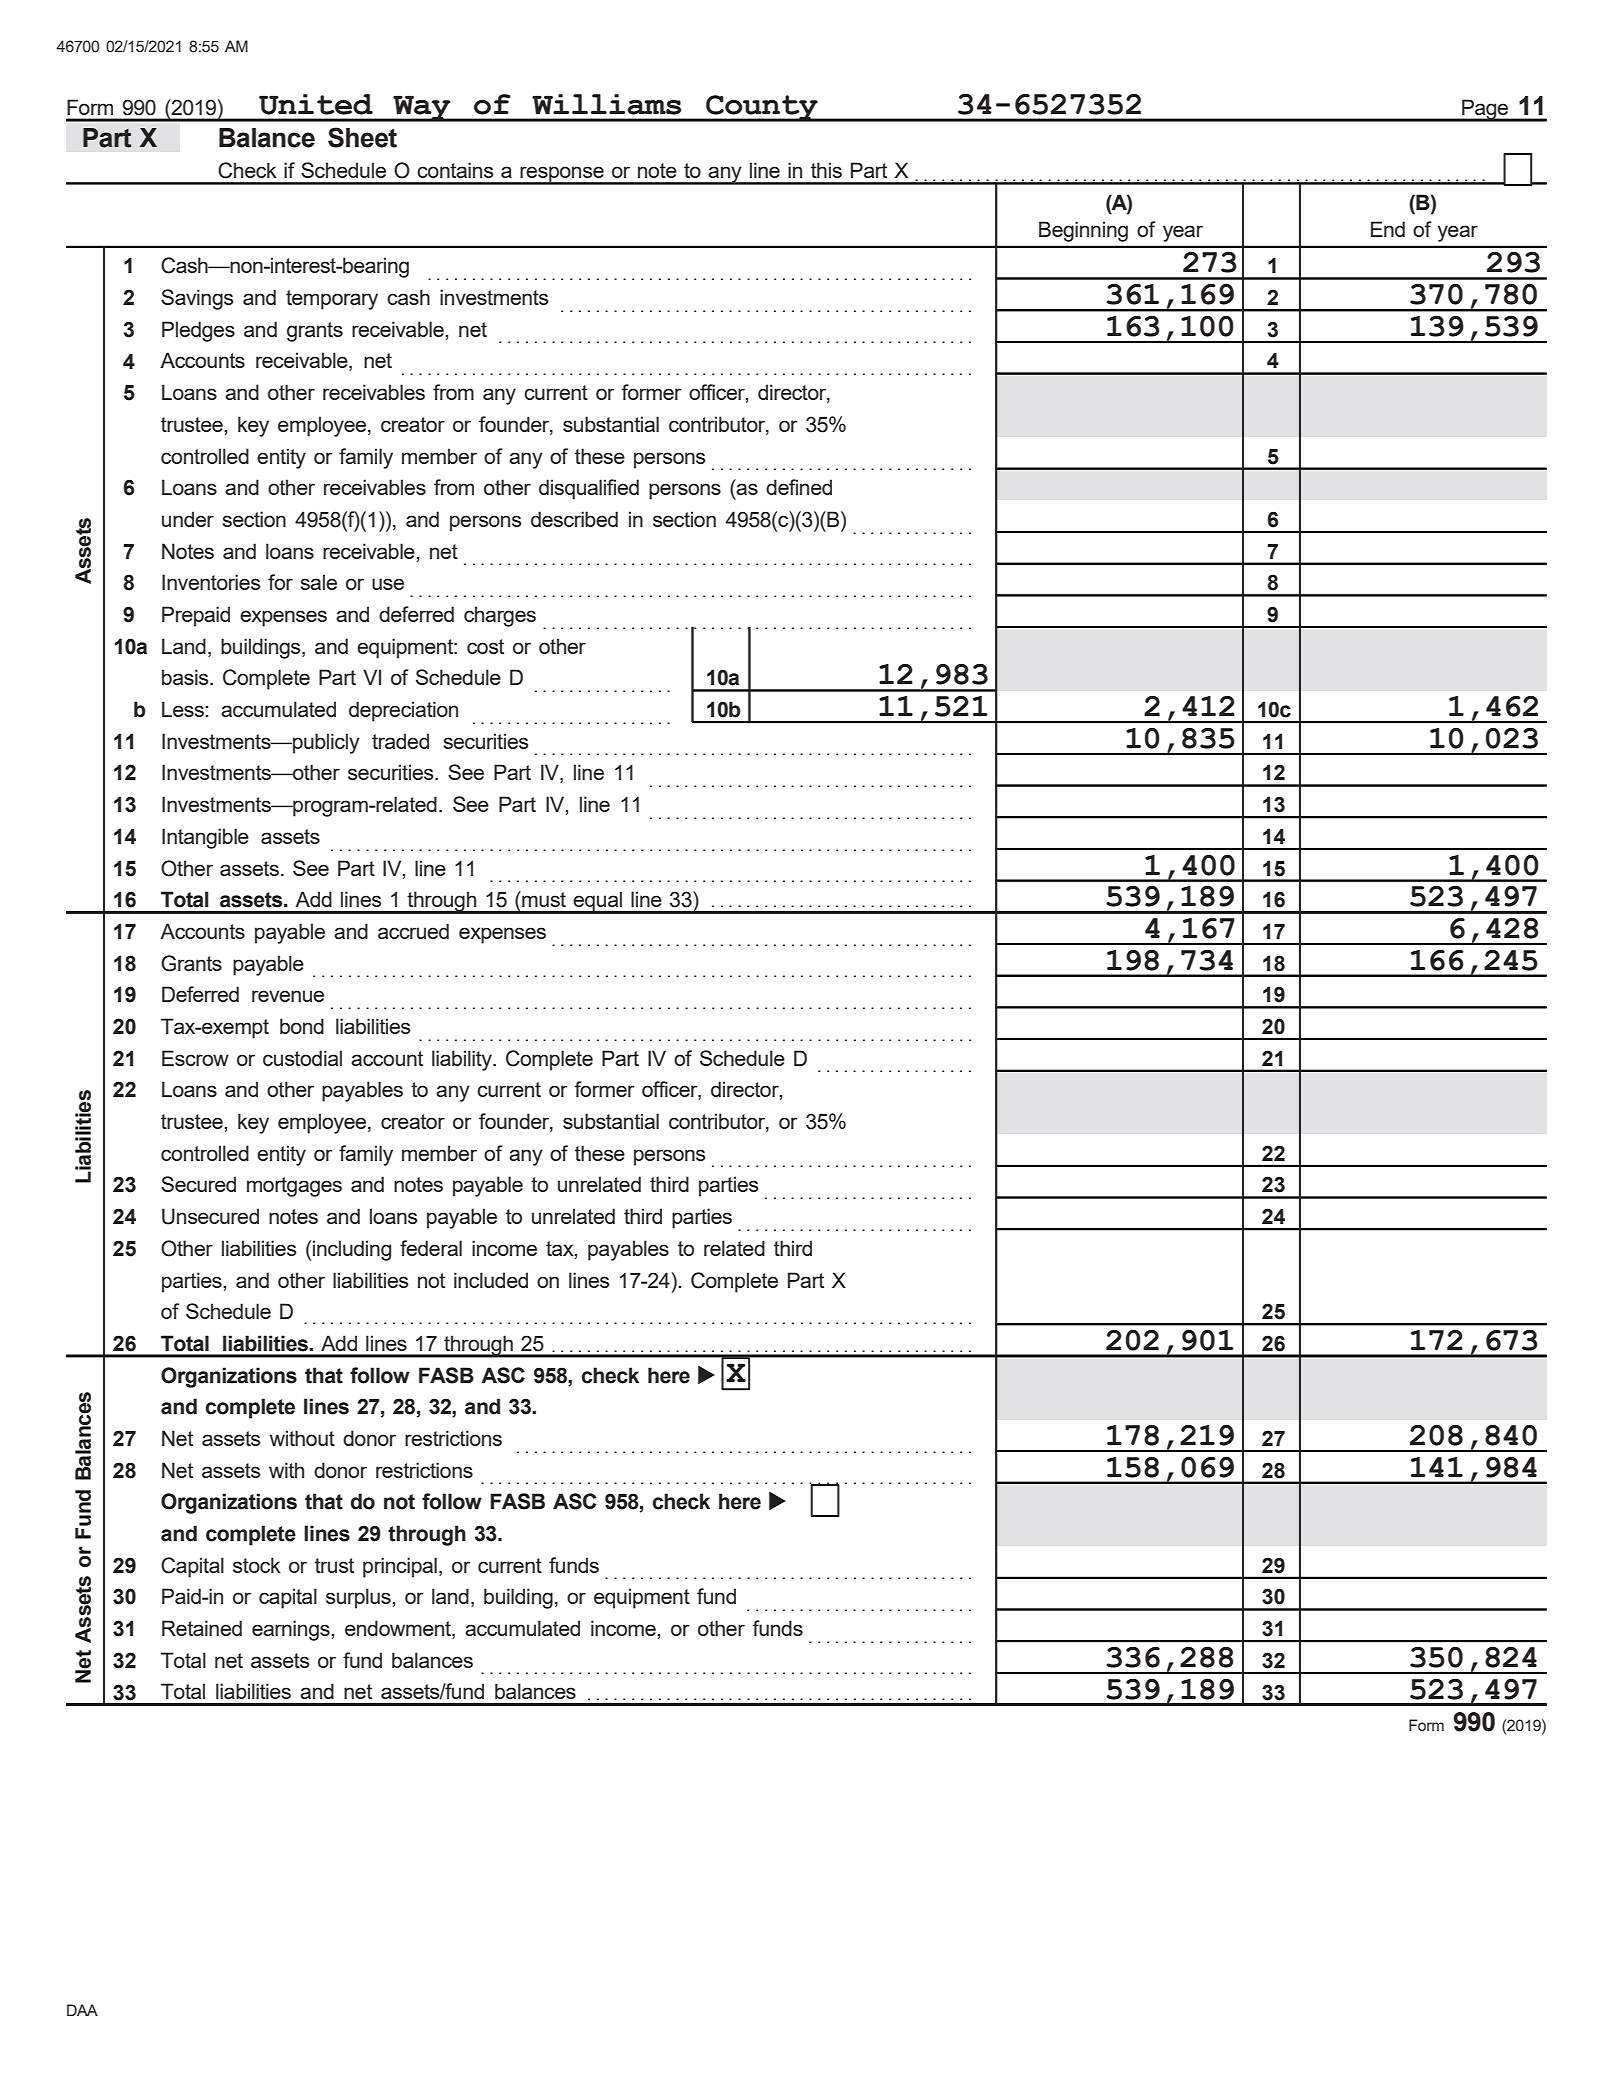 The height and width of the image is (2083, 1610). What do you see at coordinates (826, 170) in the image?
I see `this` at bounding box center [826, 170].
